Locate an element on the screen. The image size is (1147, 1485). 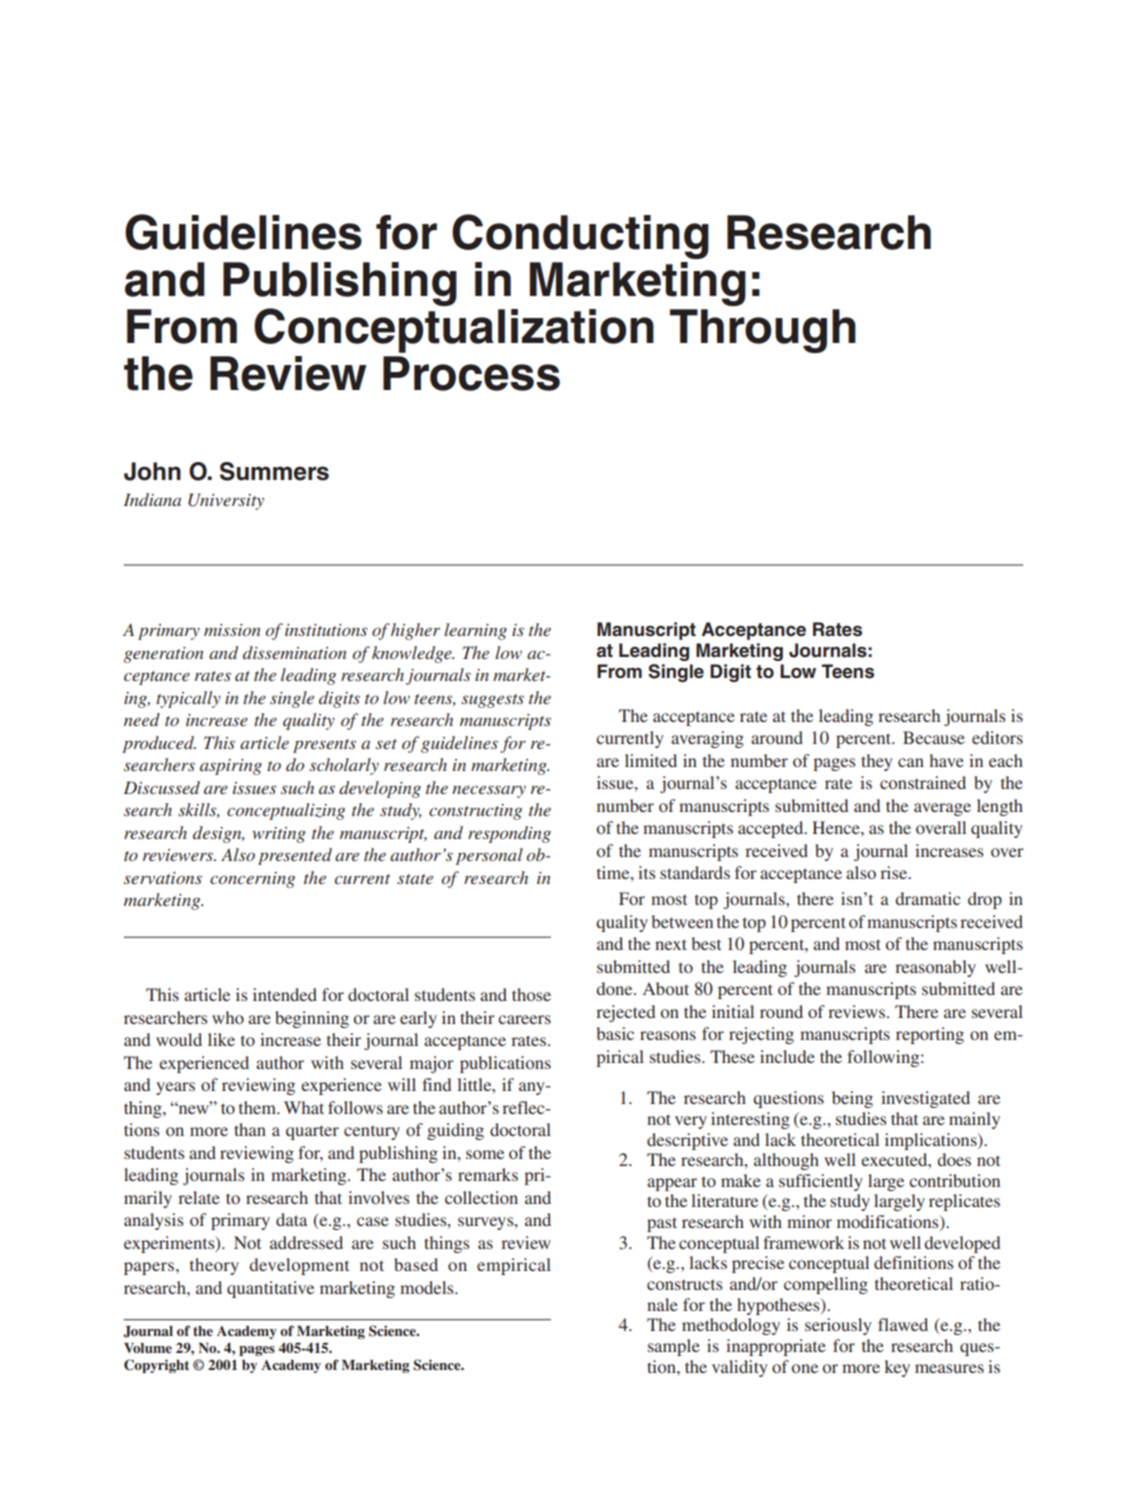
sample is located at coordinates (674, 1347).
